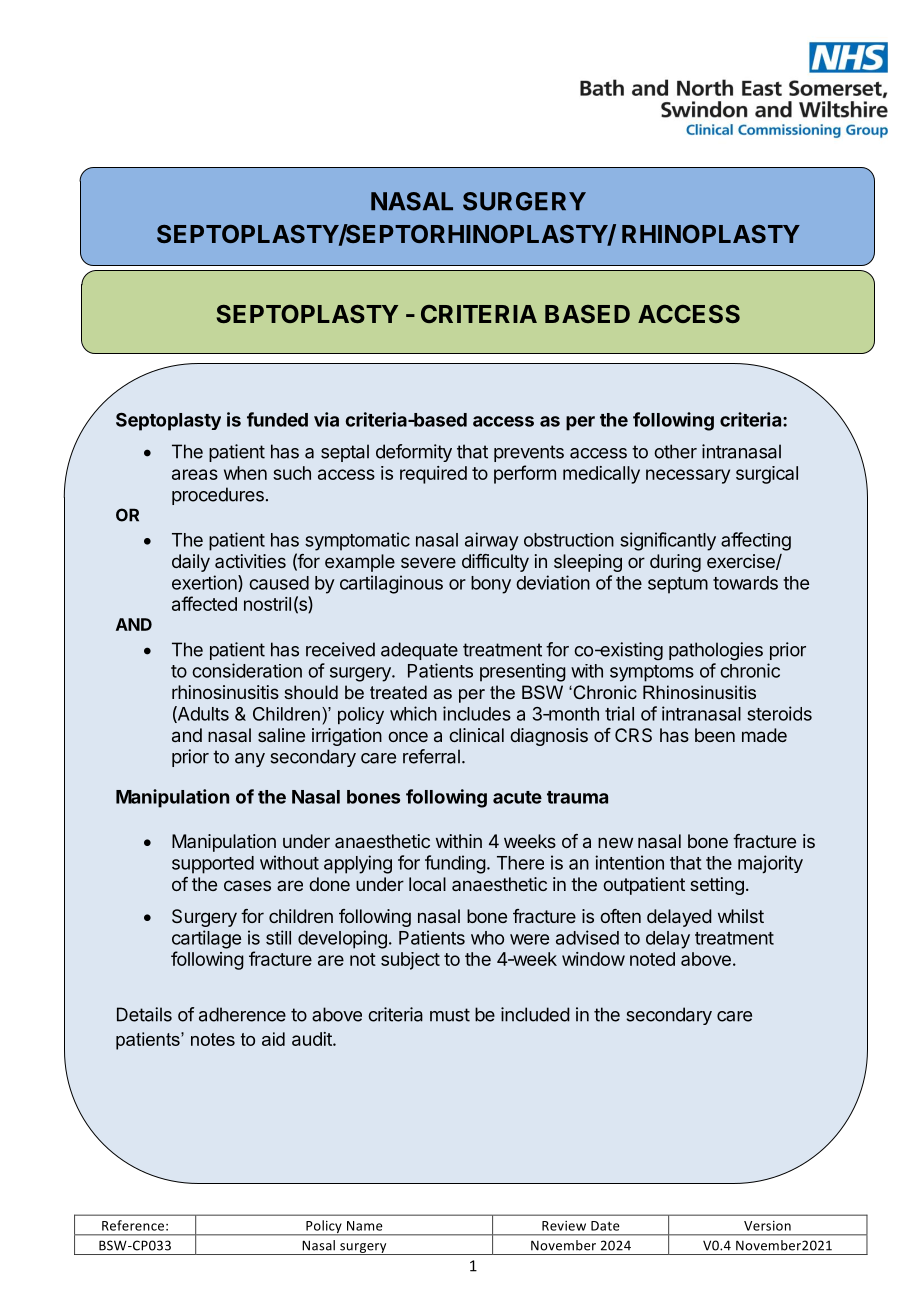 This page has height=1308, width=924. I want to click on consideration, so click(247, 670).
